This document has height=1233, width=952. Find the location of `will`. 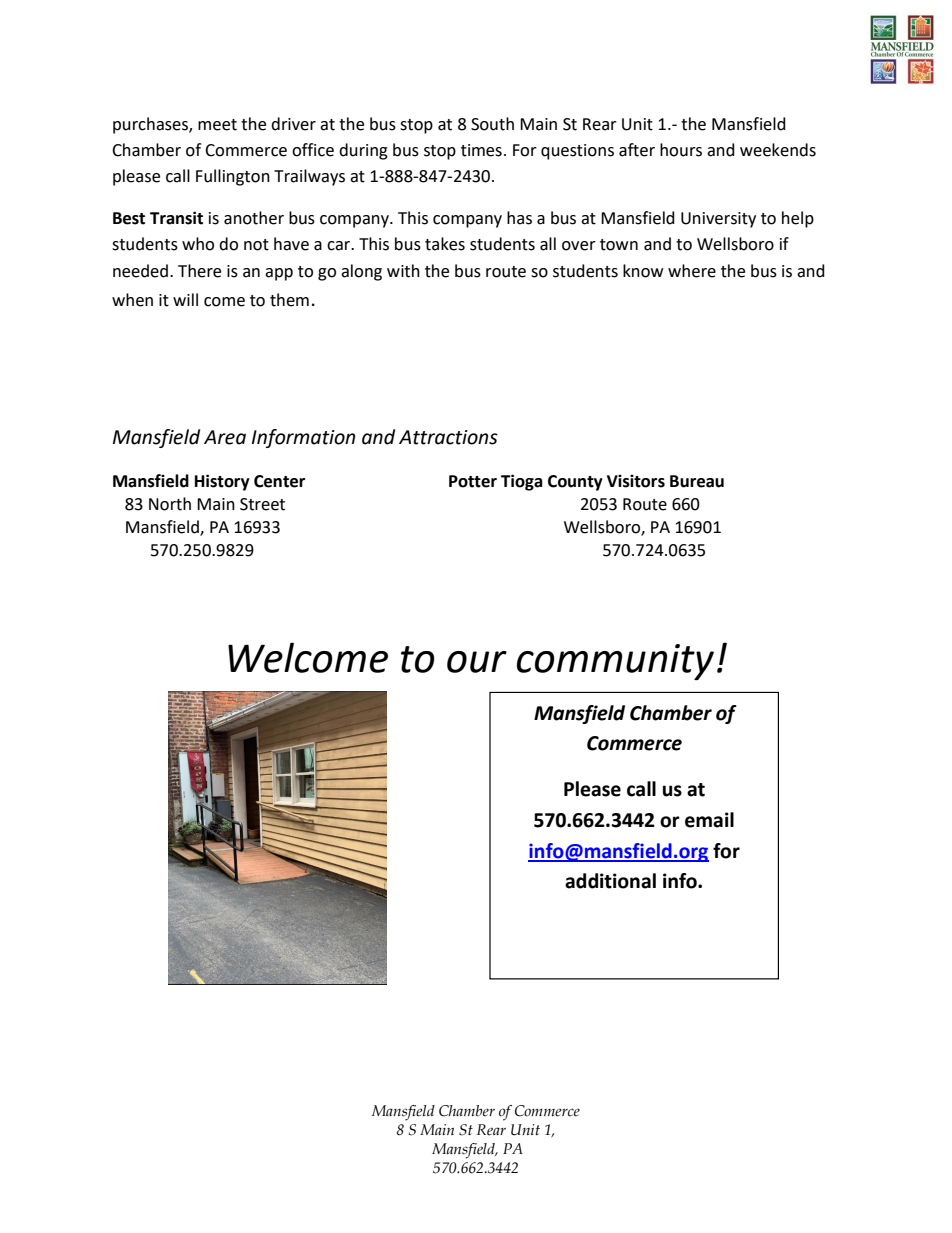

will is located at coordinates (185, 299).
